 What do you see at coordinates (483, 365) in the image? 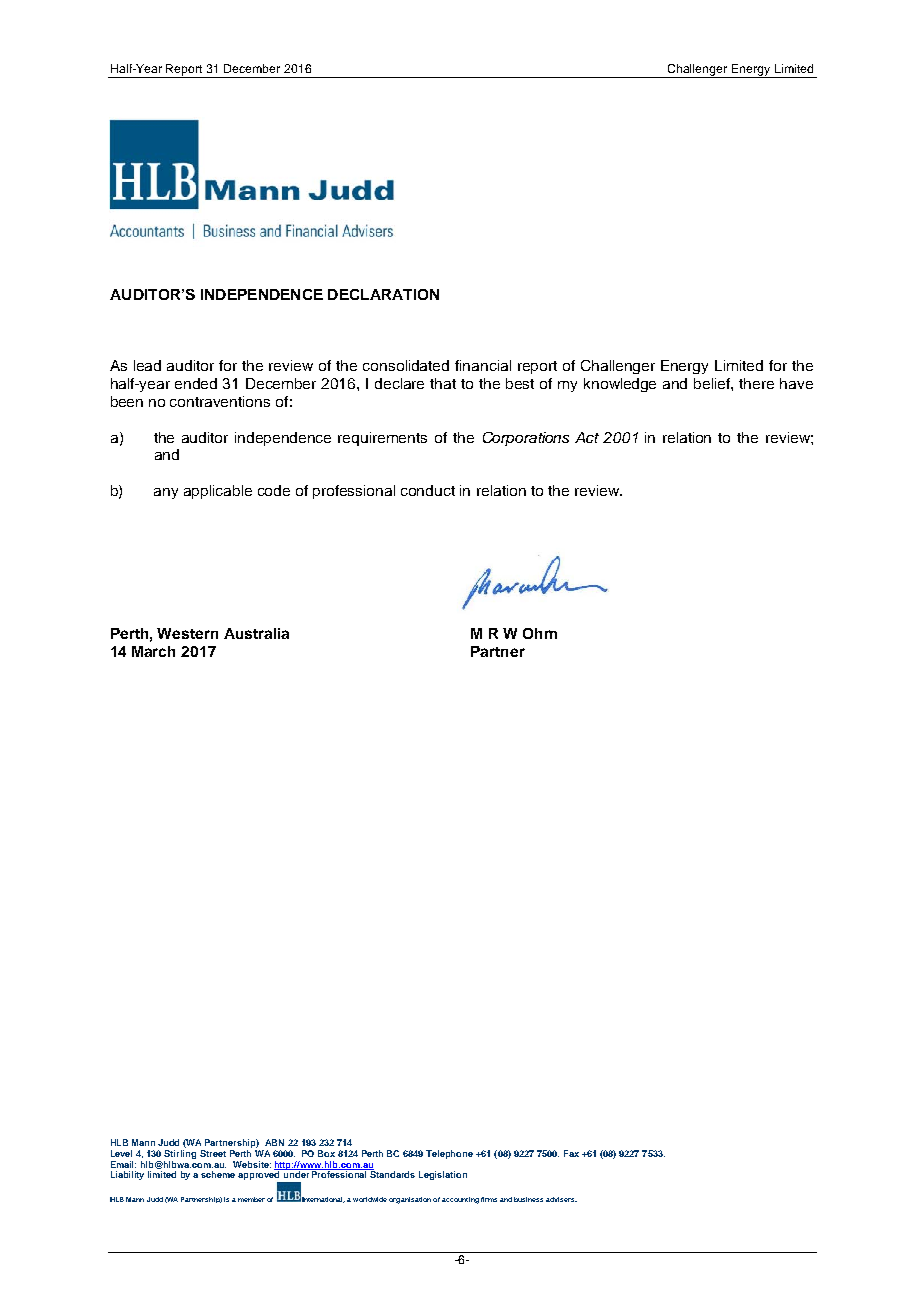
I see `financial` at bounding box center [483, 365].
